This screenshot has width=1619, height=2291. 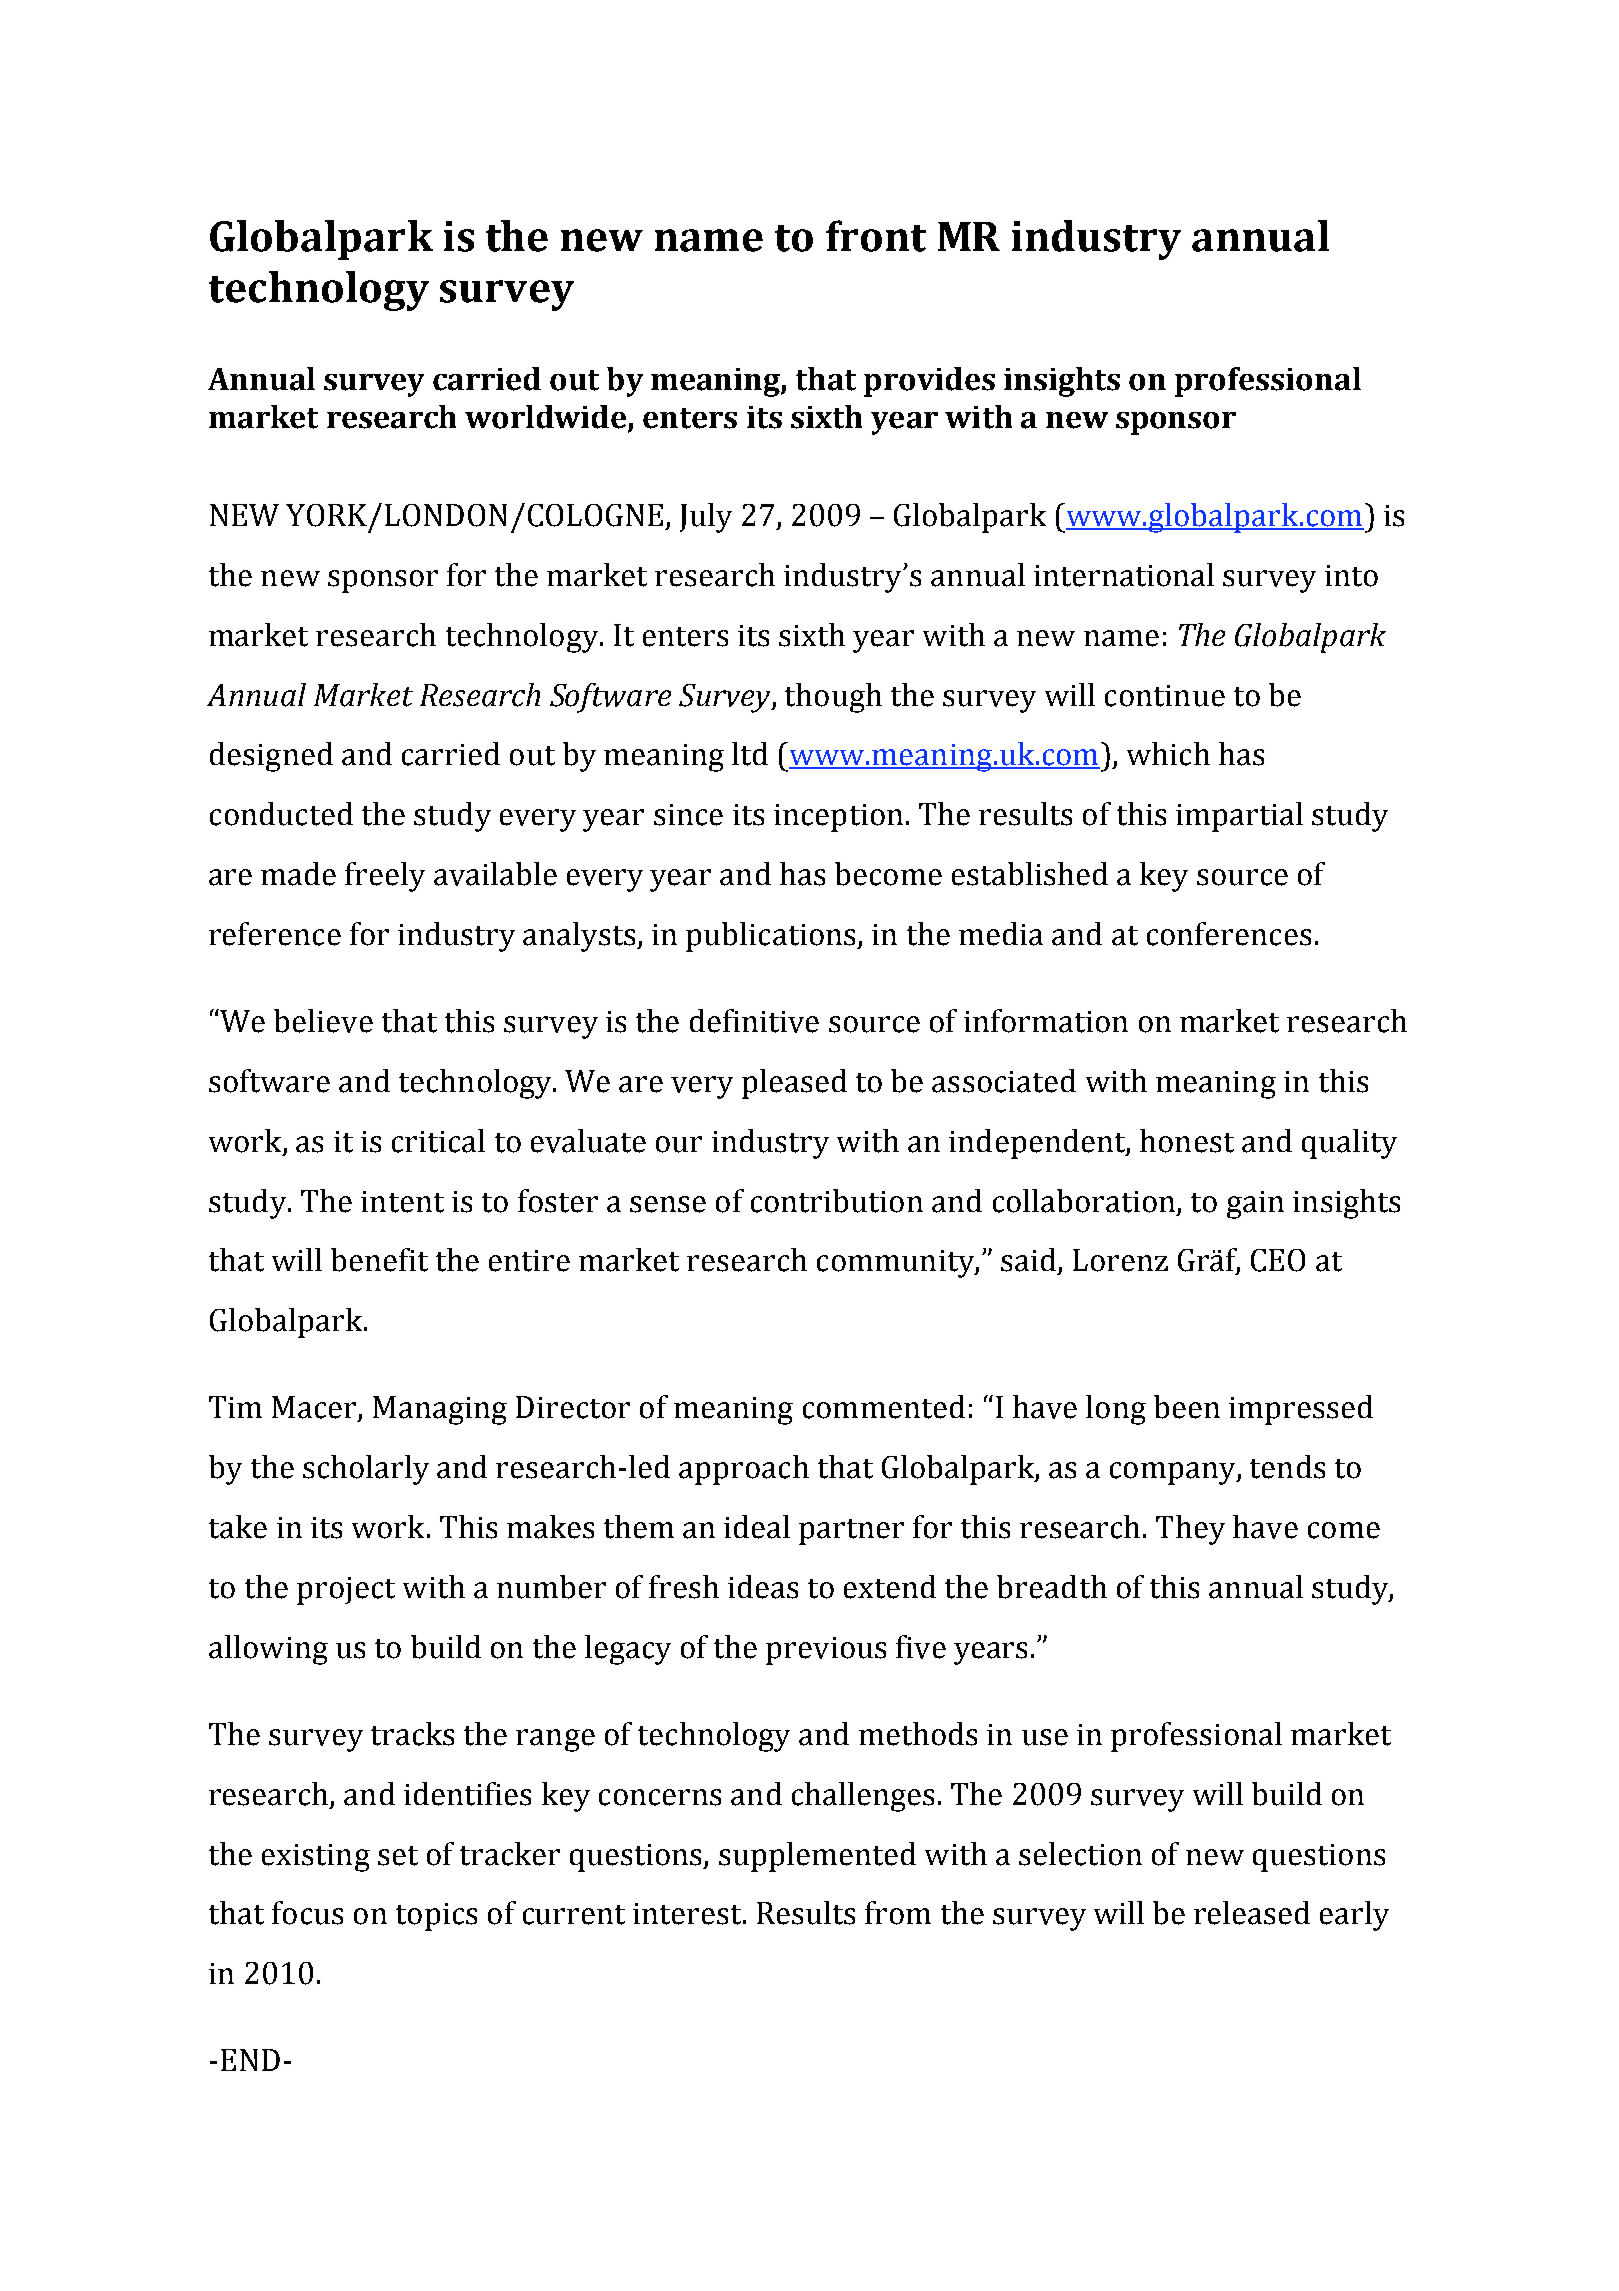 What do you see at coordinates (817, 1857) in the screenshot?
I see `supplemented` at bounding box center [817, 1857].
